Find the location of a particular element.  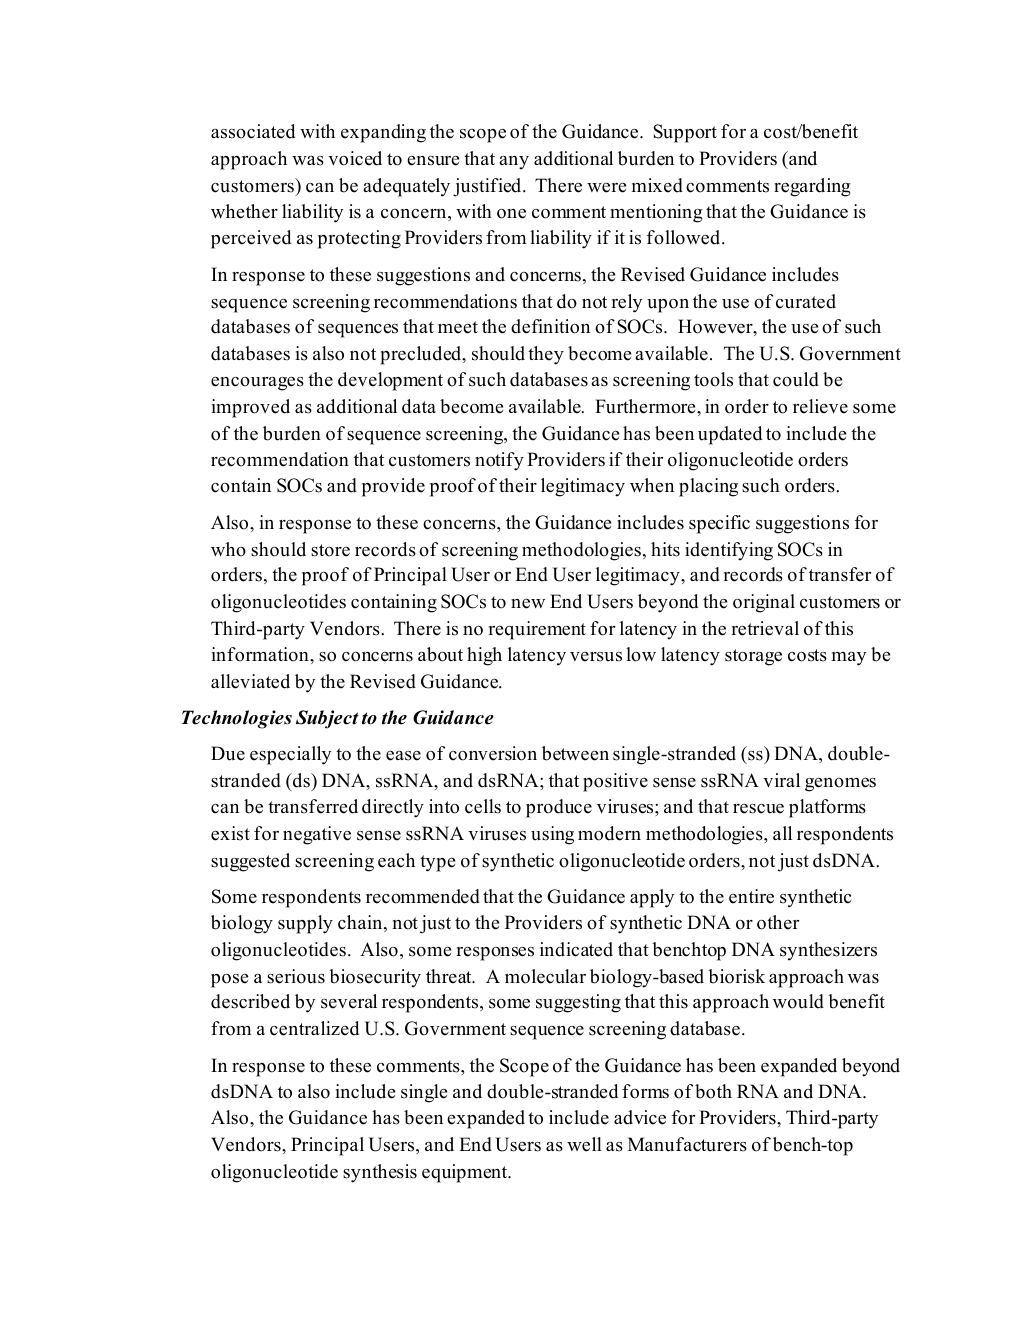

information is located at coordinates (261, 654).
